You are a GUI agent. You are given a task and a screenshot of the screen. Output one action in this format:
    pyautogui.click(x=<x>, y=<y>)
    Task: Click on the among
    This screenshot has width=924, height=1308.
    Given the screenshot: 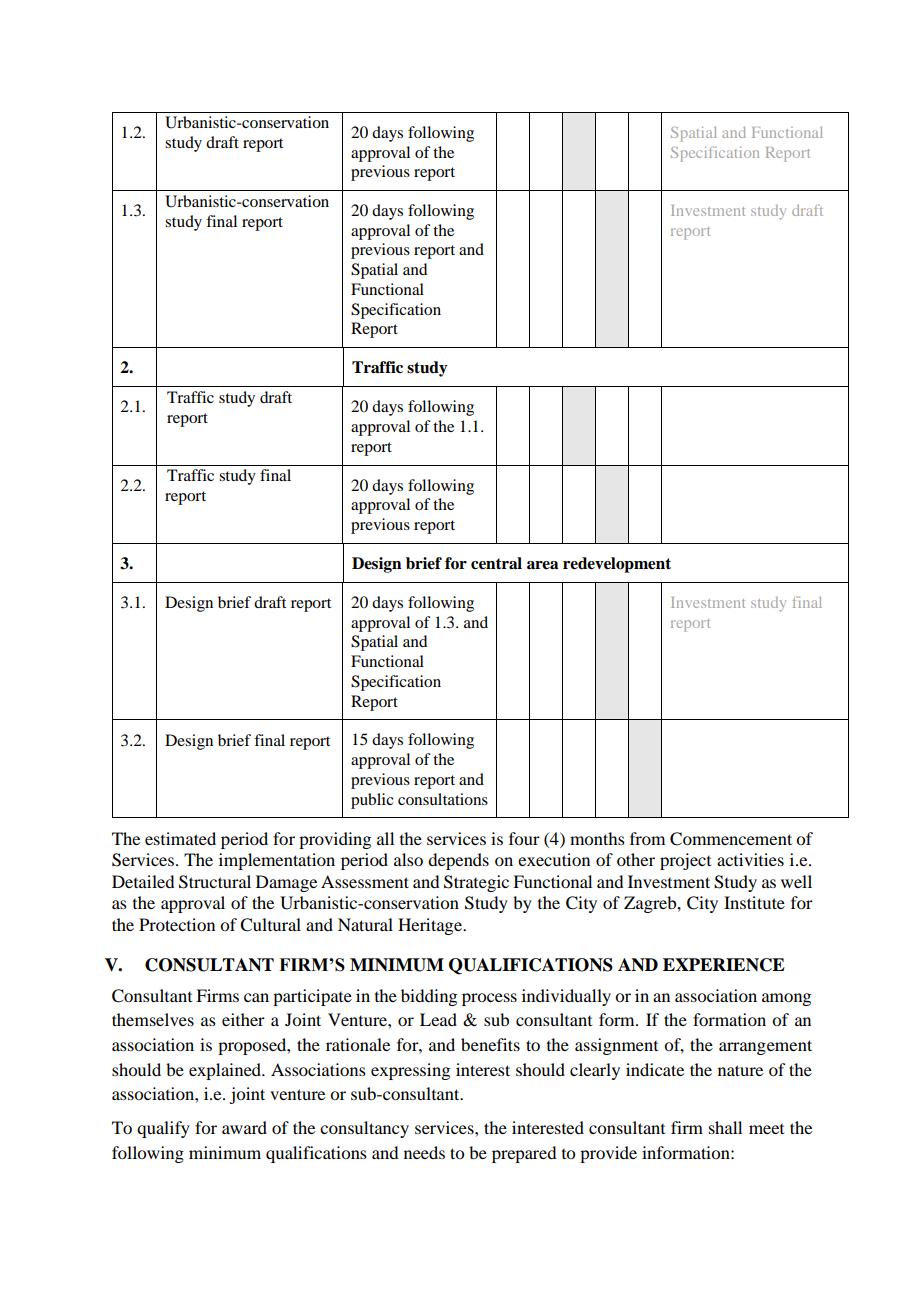 What is the action you would take?
    pyautogui.click(x=786, y=999)
